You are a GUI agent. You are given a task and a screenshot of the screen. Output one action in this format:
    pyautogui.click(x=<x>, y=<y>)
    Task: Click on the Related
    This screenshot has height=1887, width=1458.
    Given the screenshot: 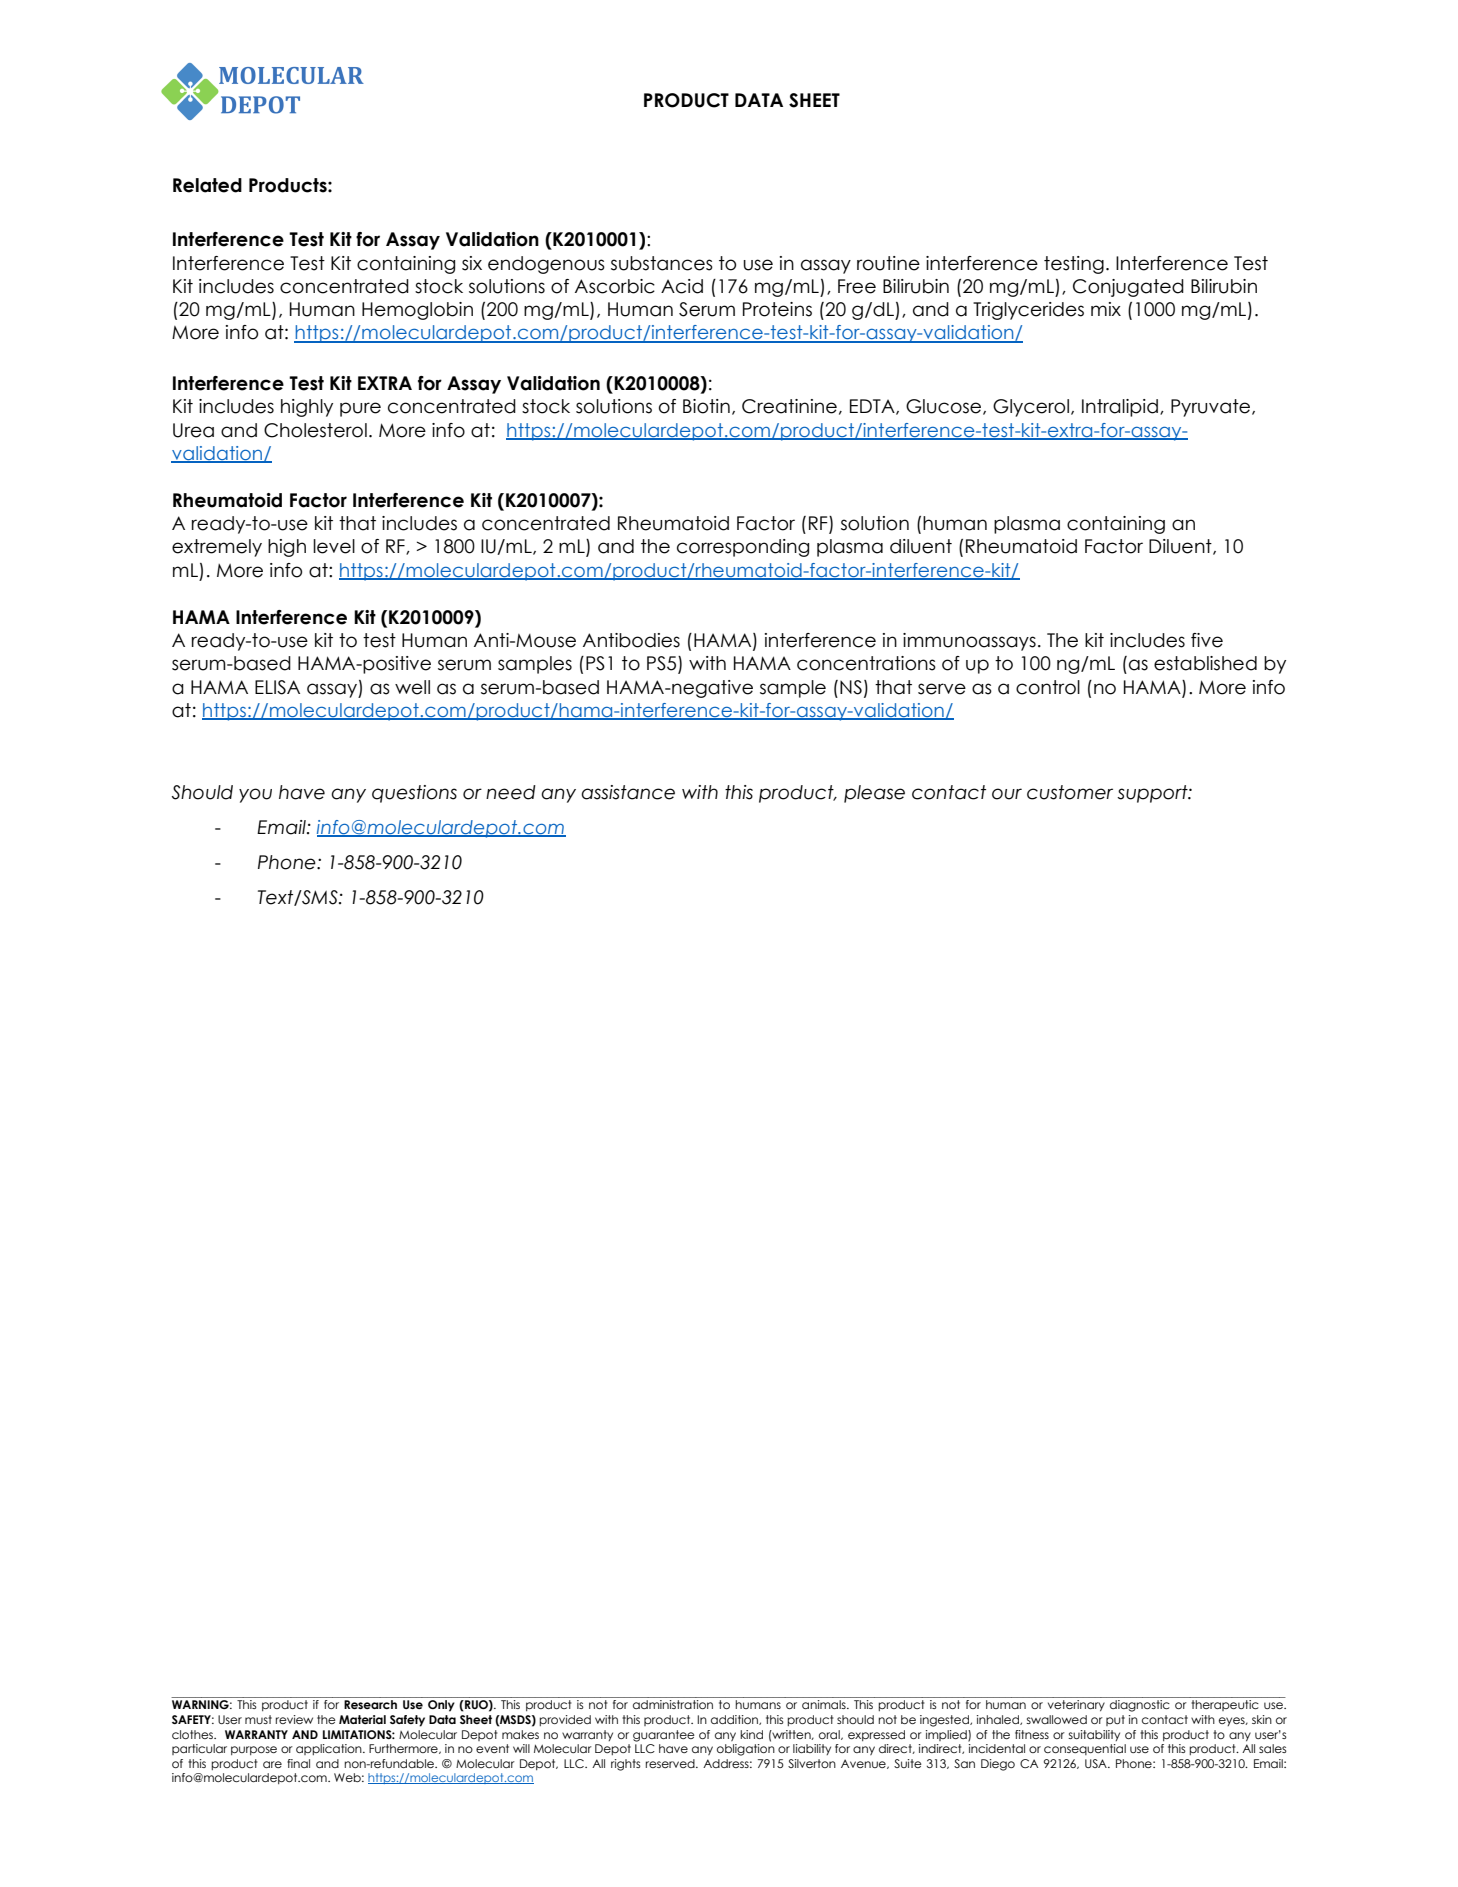 What is the action you would take?
    pyautogui.click(x=207, y=185)
